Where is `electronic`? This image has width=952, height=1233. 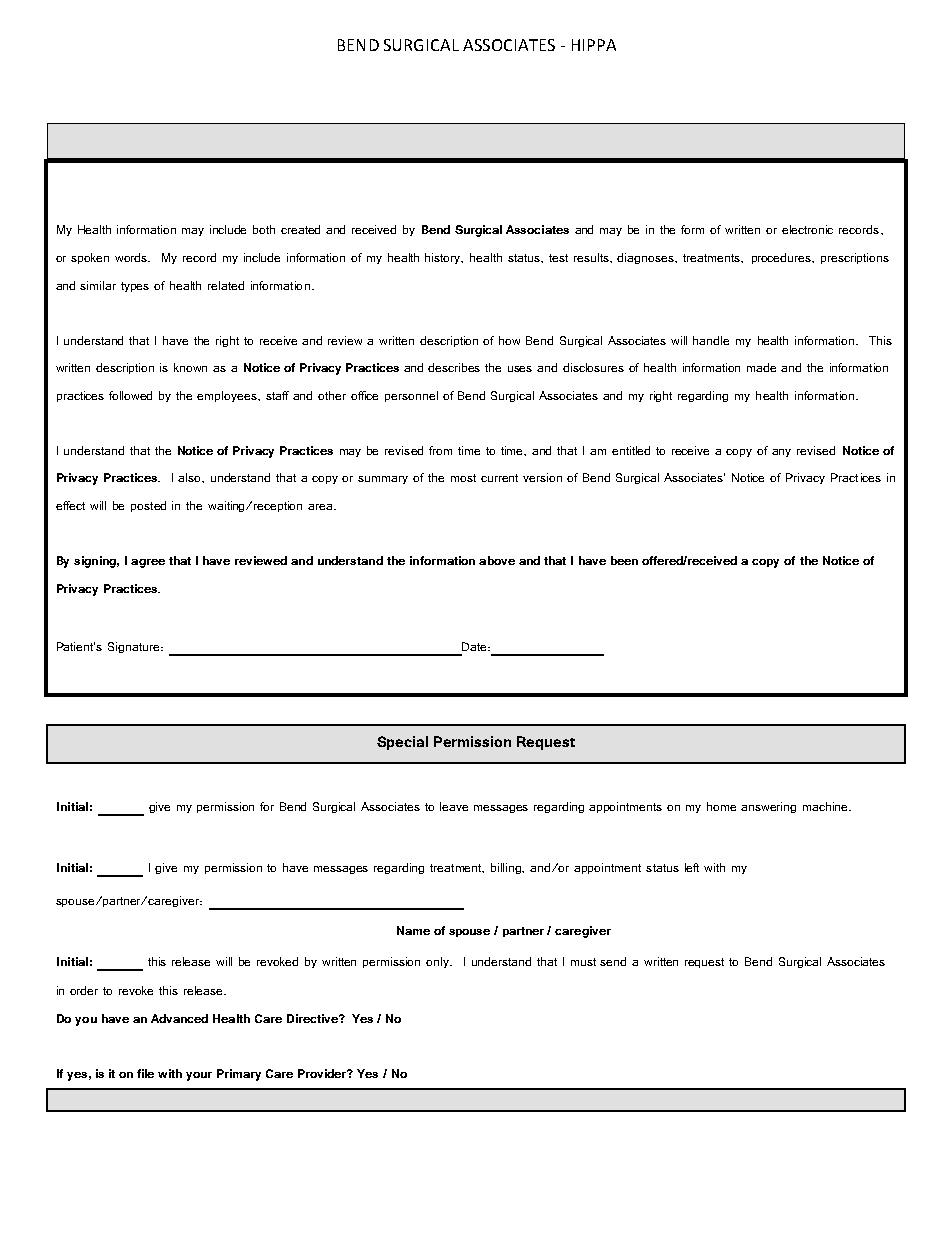 electronic is located at coordinates (807, 229).
